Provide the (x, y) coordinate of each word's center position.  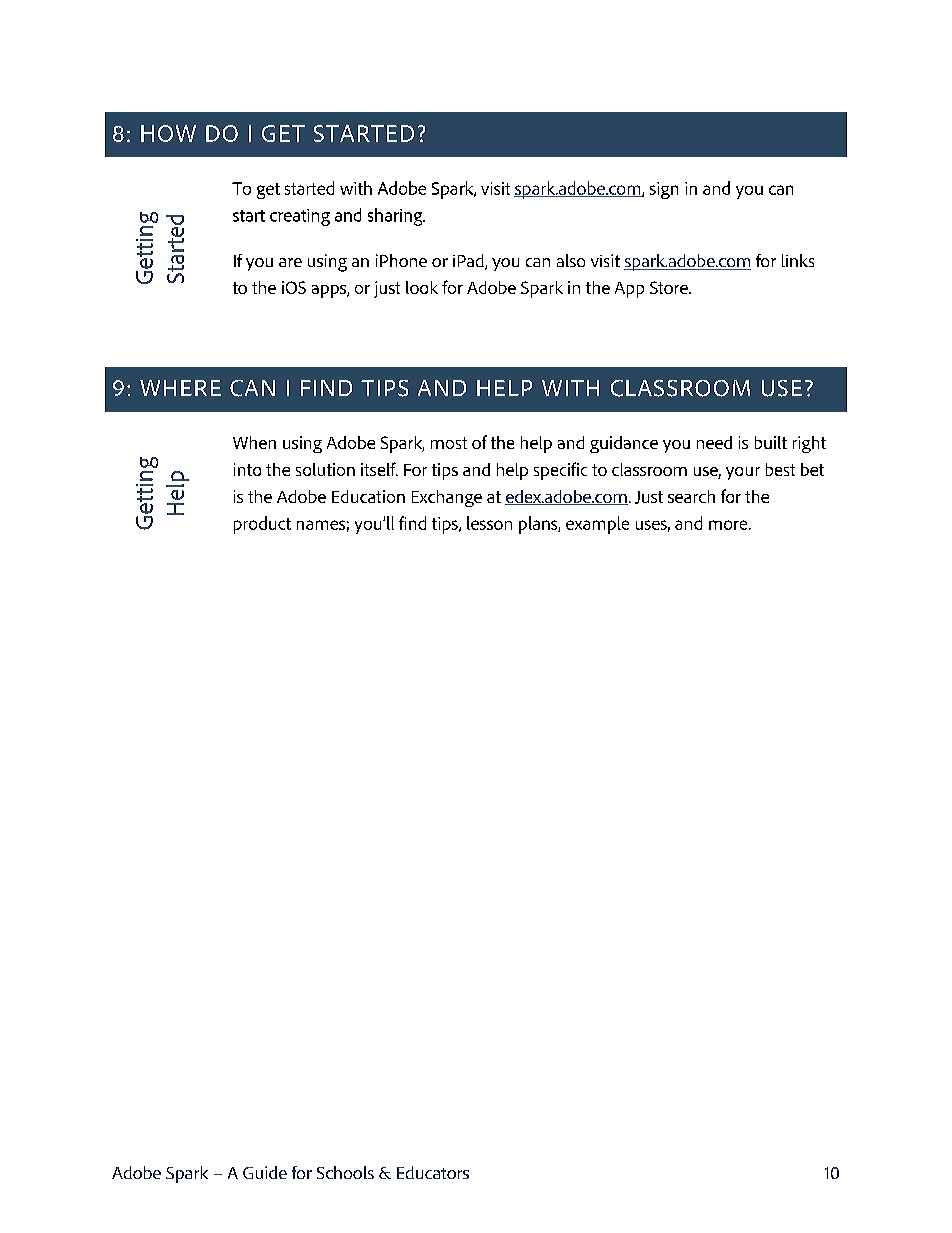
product (262, 525)
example (597, 525)
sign (664, 190)
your (743, 473)
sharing (396, 217)
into (247, 469)
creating (300, 217)
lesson (489, 523)
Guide (265, 1172)
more (729, 525)
